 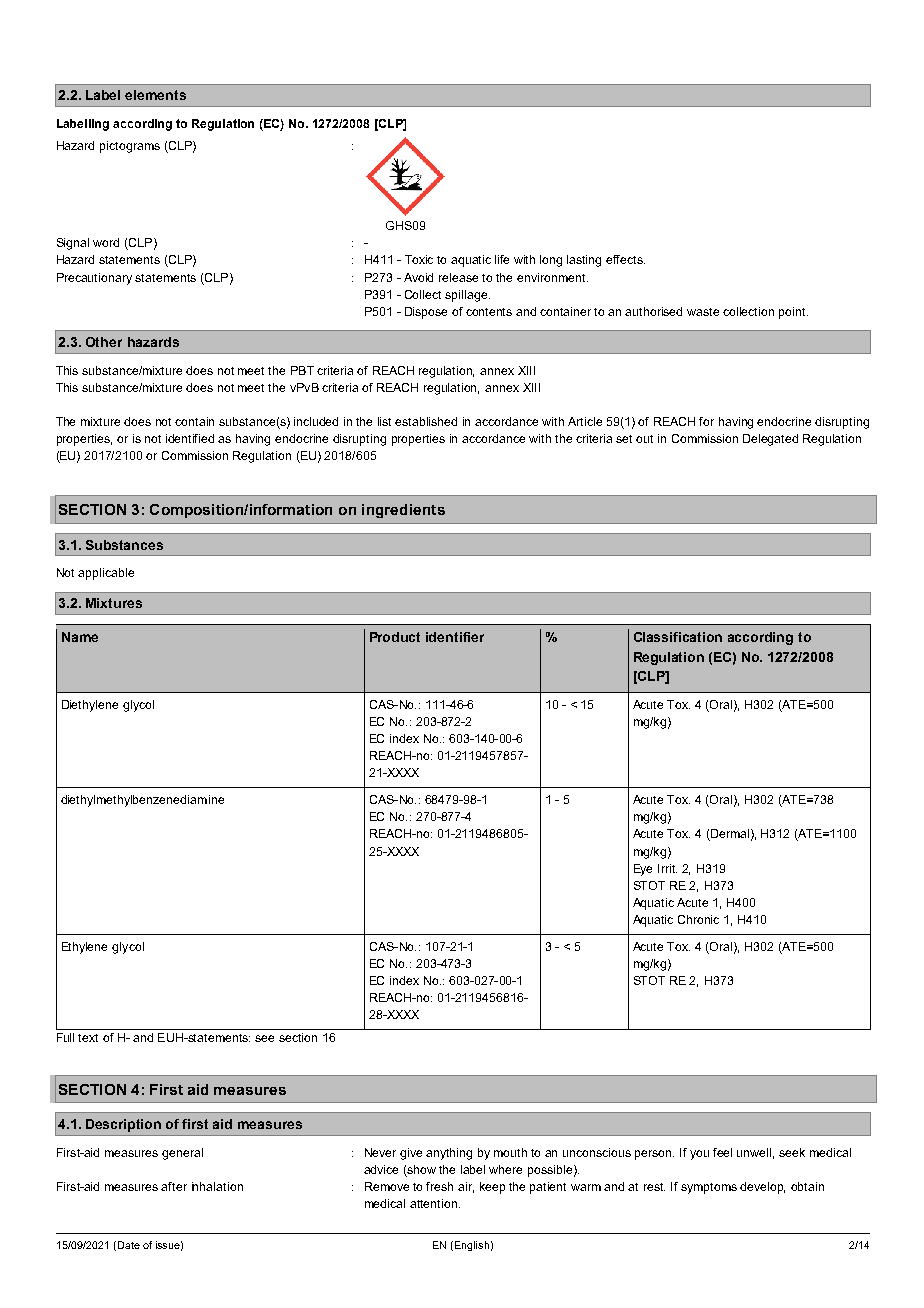 I want to click on Toxic, so click(x=419, y=259).
